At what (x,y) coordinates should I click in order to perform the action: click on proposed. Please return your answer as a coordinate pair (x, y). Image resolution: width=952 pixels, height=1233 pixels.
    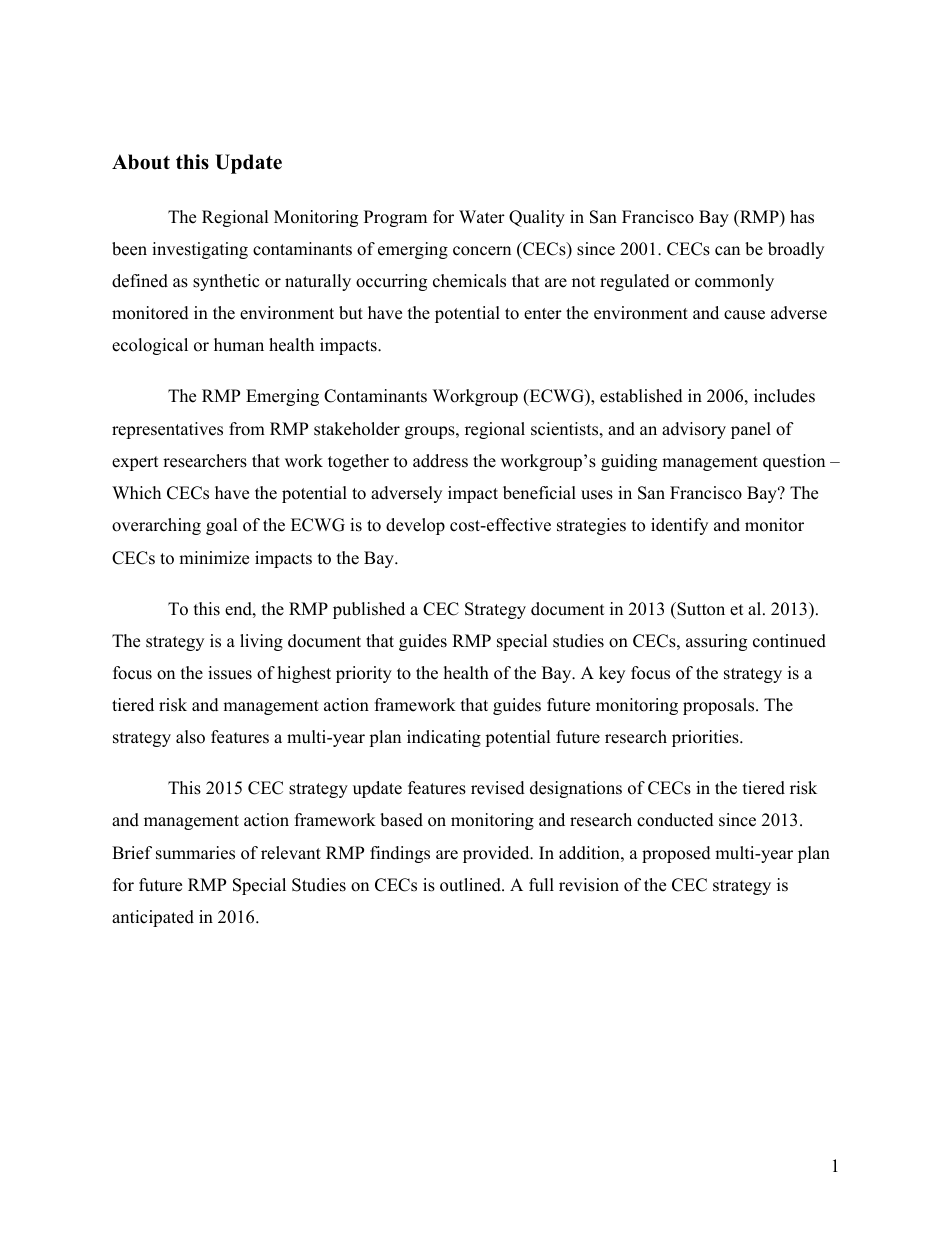
    Looking at the image, I should click on (676, 854).
